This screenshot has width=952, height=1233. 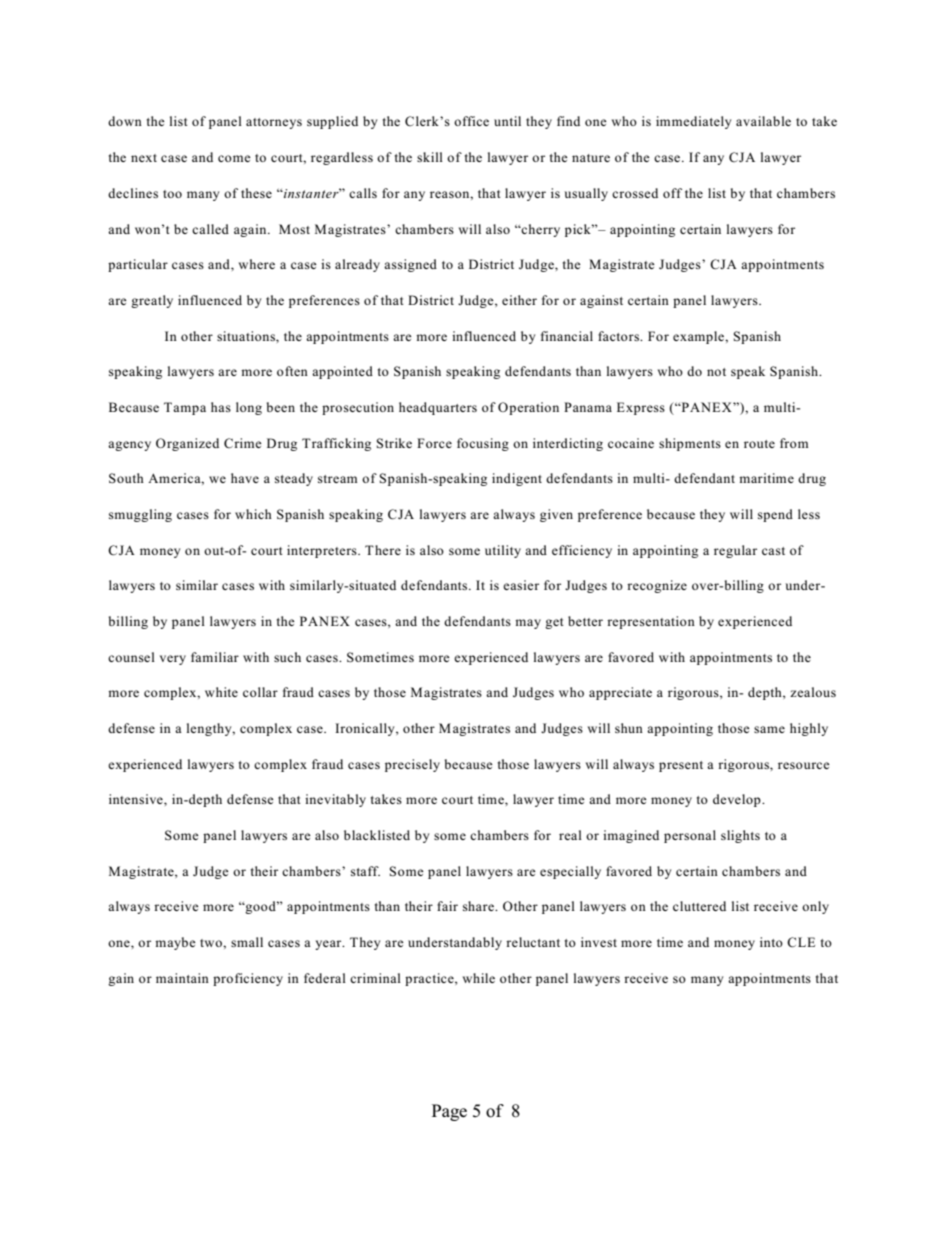 I want to click on recognize, so click(x=657, y=586).
